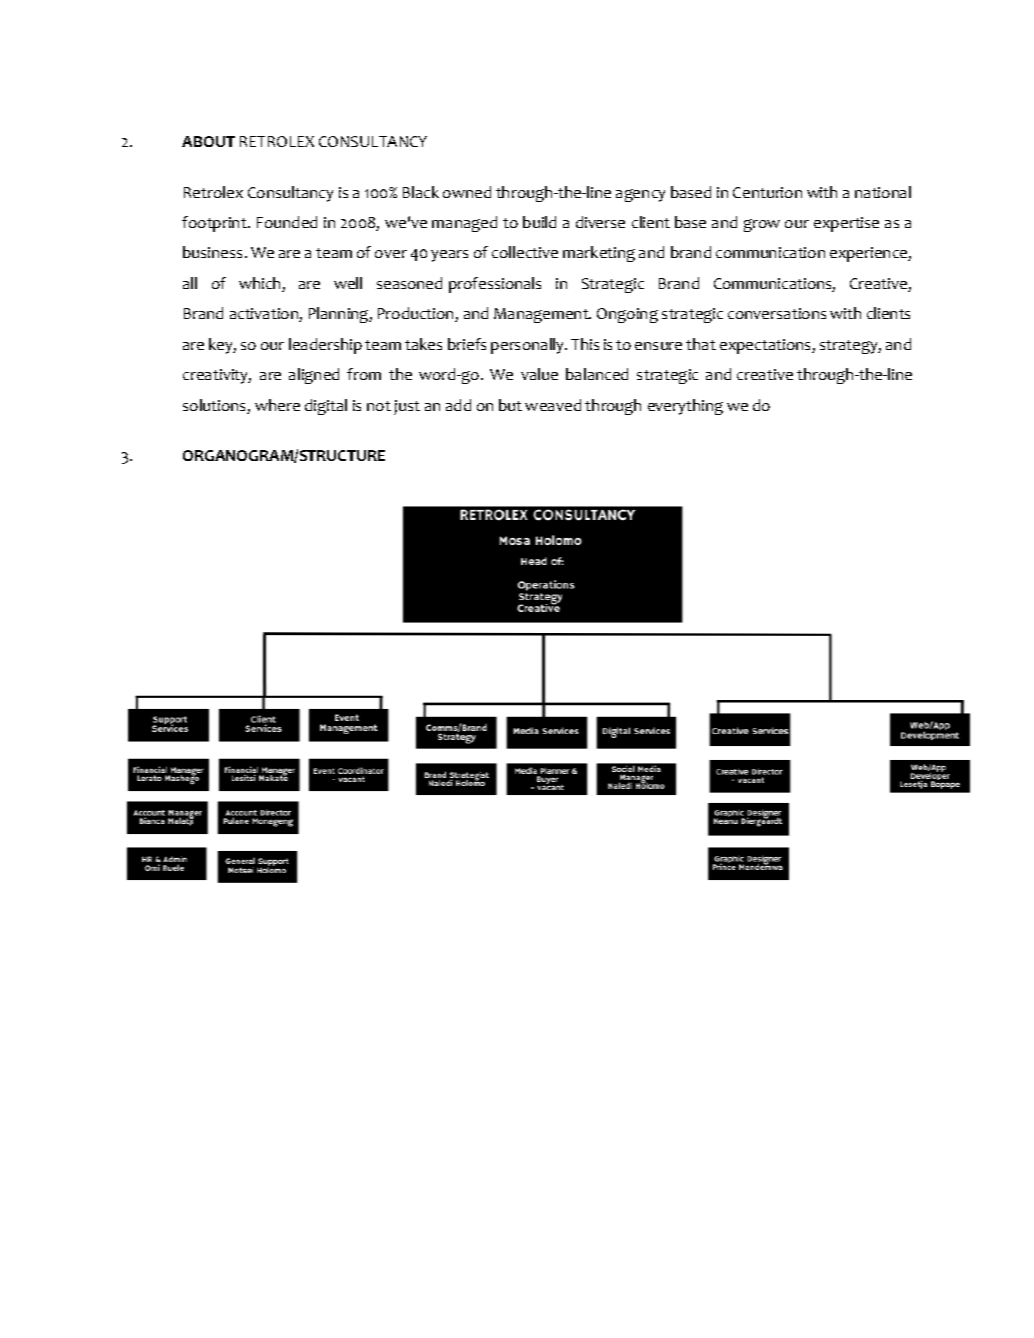 This page has width=1034, height=1338. I want to click on owned, so click(467, 192).
